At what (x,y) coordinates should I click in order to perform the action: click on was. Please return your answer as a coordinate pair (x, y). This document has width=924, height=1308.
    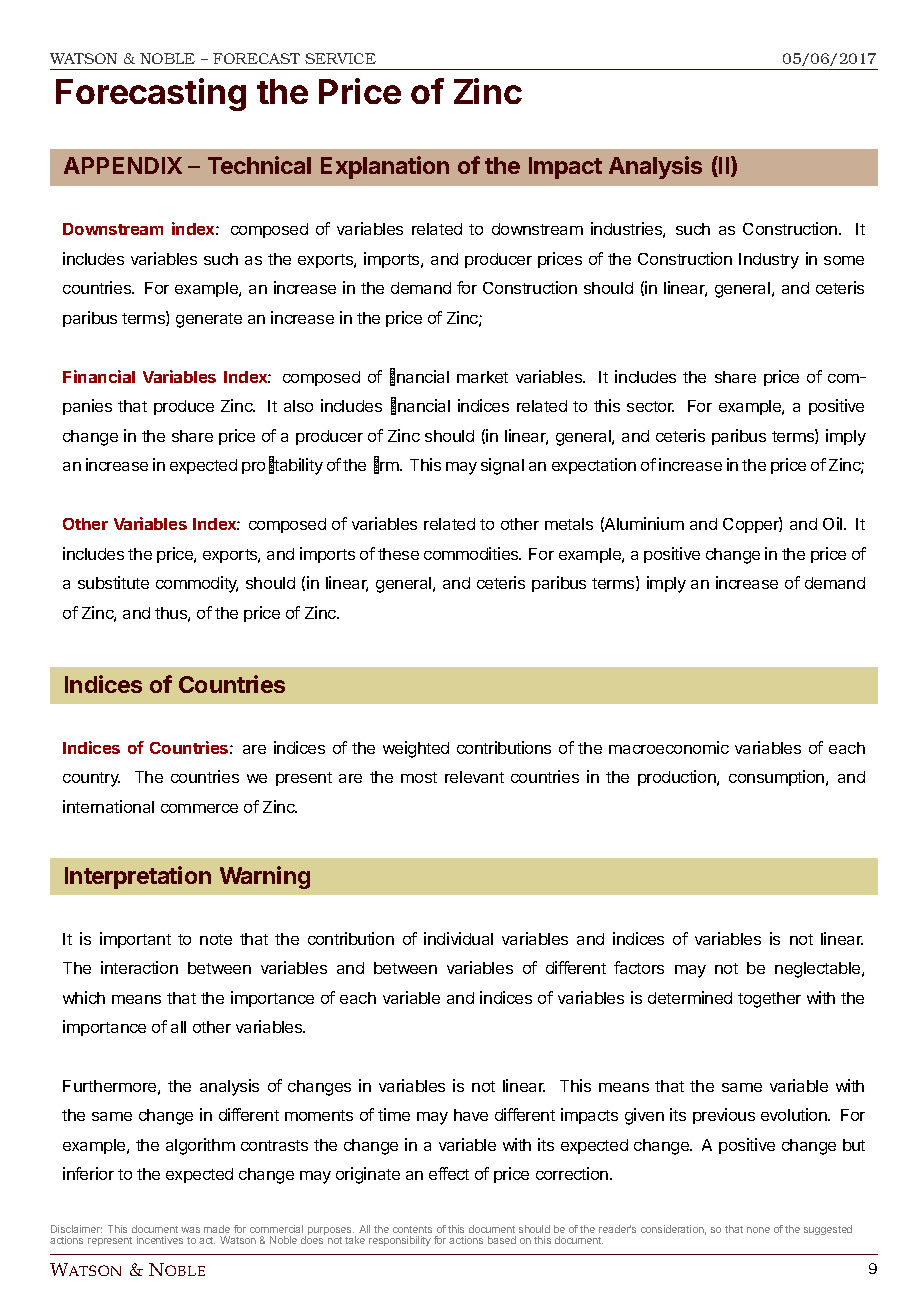
    Looking at the image, I should click on (190, 1230).
